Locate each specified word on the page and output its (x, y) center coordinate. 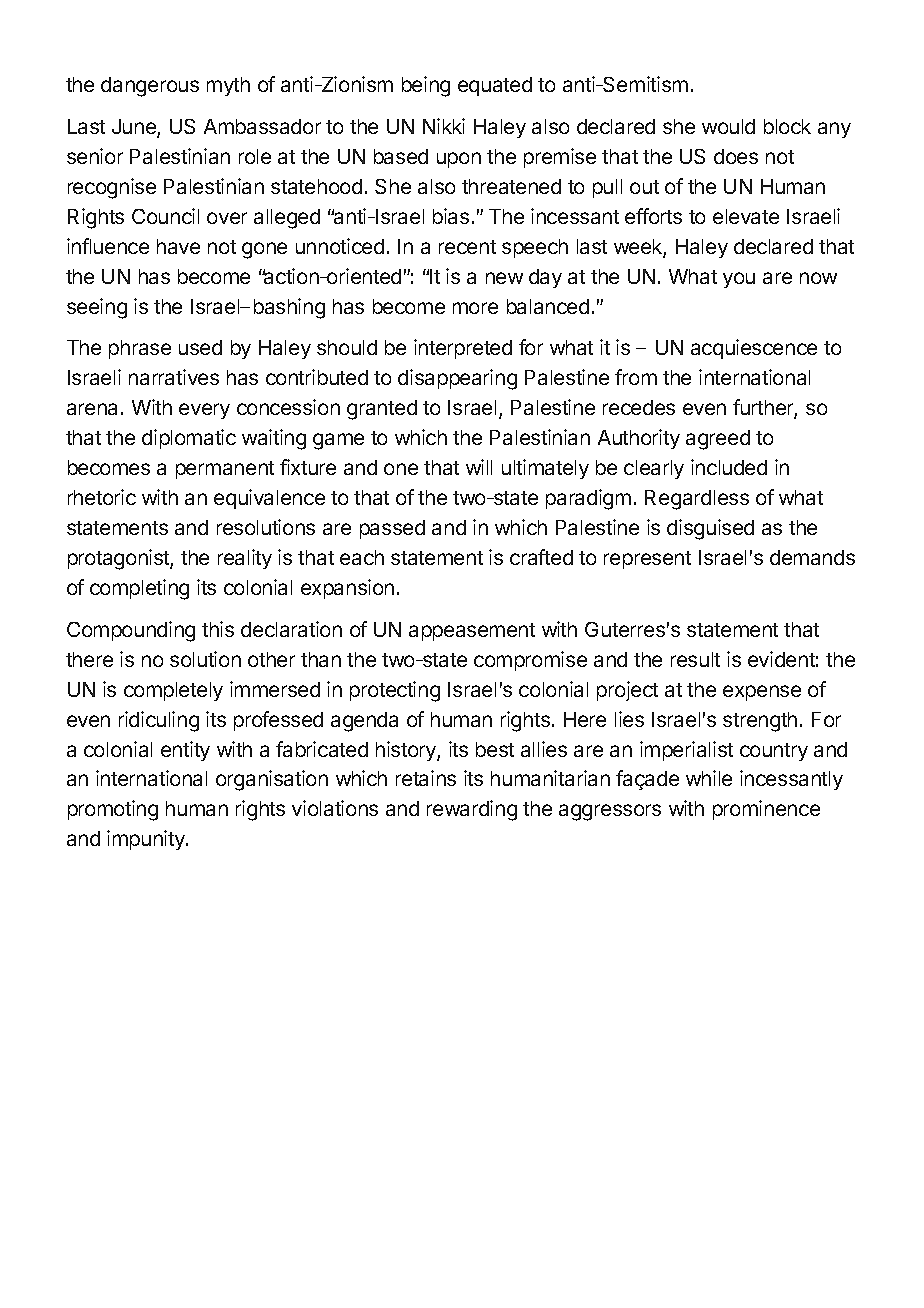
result (695, 659)
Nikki (444, 126)
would (728, 126)
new (504, 278)
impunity (147, 840)
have (178, 246)
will (479, 467)
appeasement (472, 632)
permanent (225, 470)
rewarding (472, 810)
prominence (766, 810)
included (729, 467)
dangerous (150, 87)
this (218, 629)
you (739, 280)
